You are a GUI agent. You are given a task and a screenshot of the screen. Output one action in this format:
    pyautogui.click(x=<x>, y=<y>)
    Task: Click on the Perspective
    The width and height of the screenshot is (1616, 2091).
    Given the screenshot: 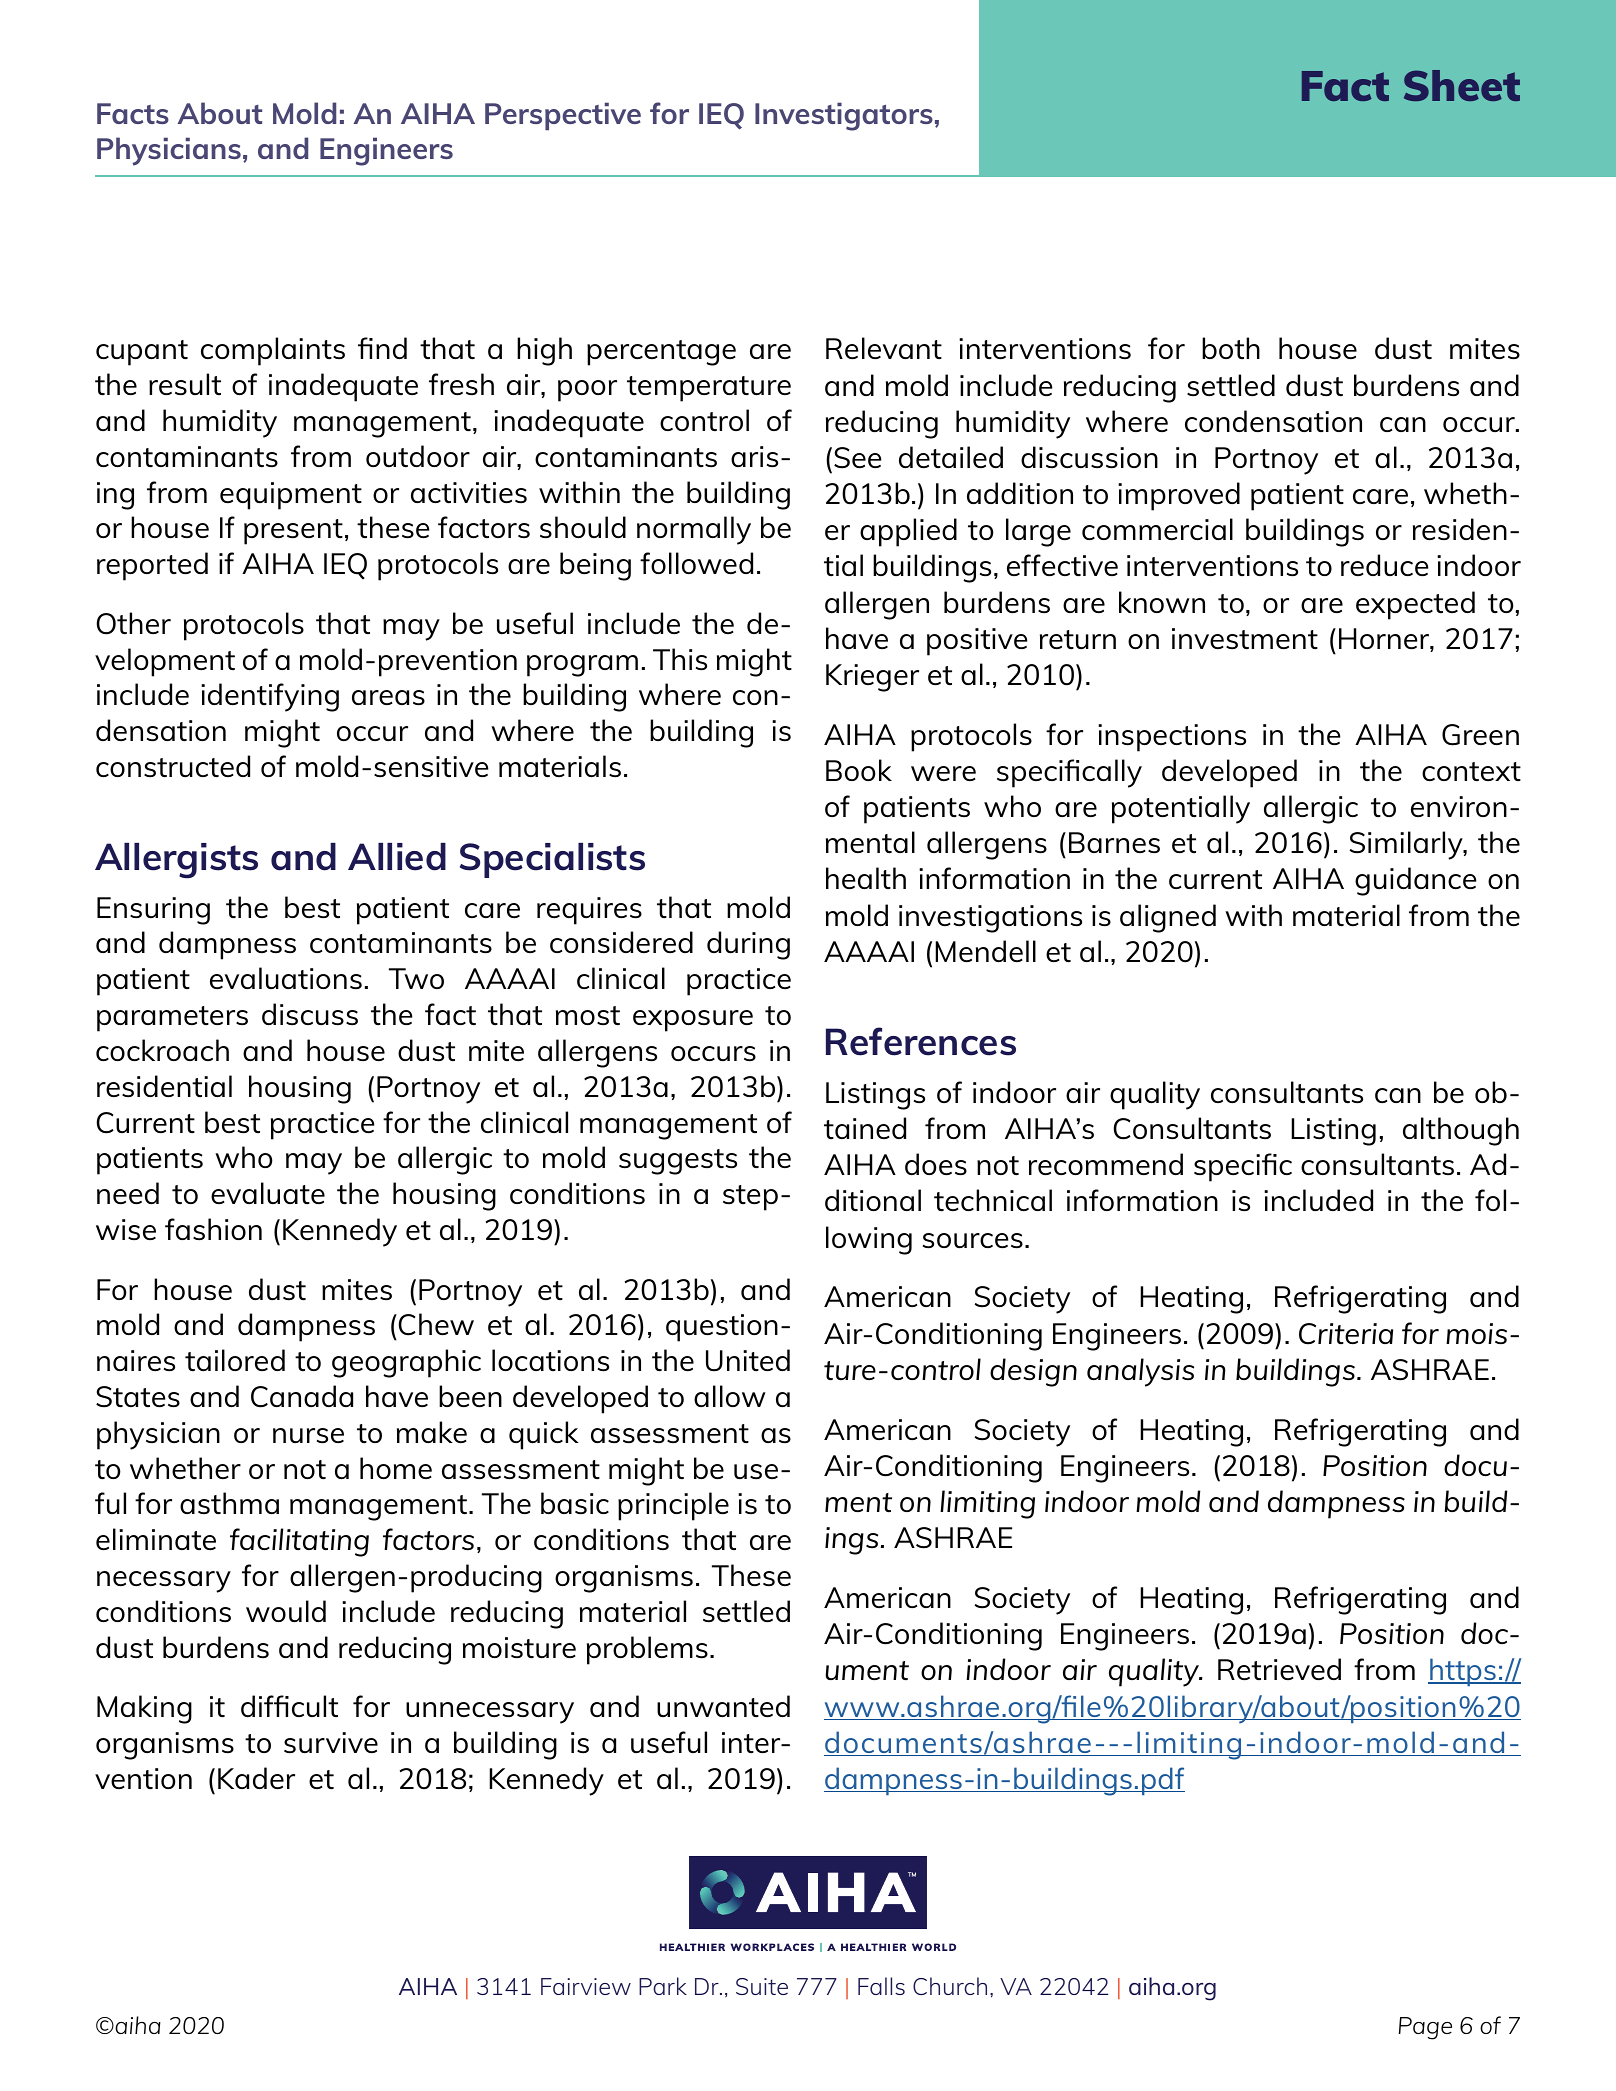 What is the action you would take?
    pyautogui.click(x=563, y=116)
